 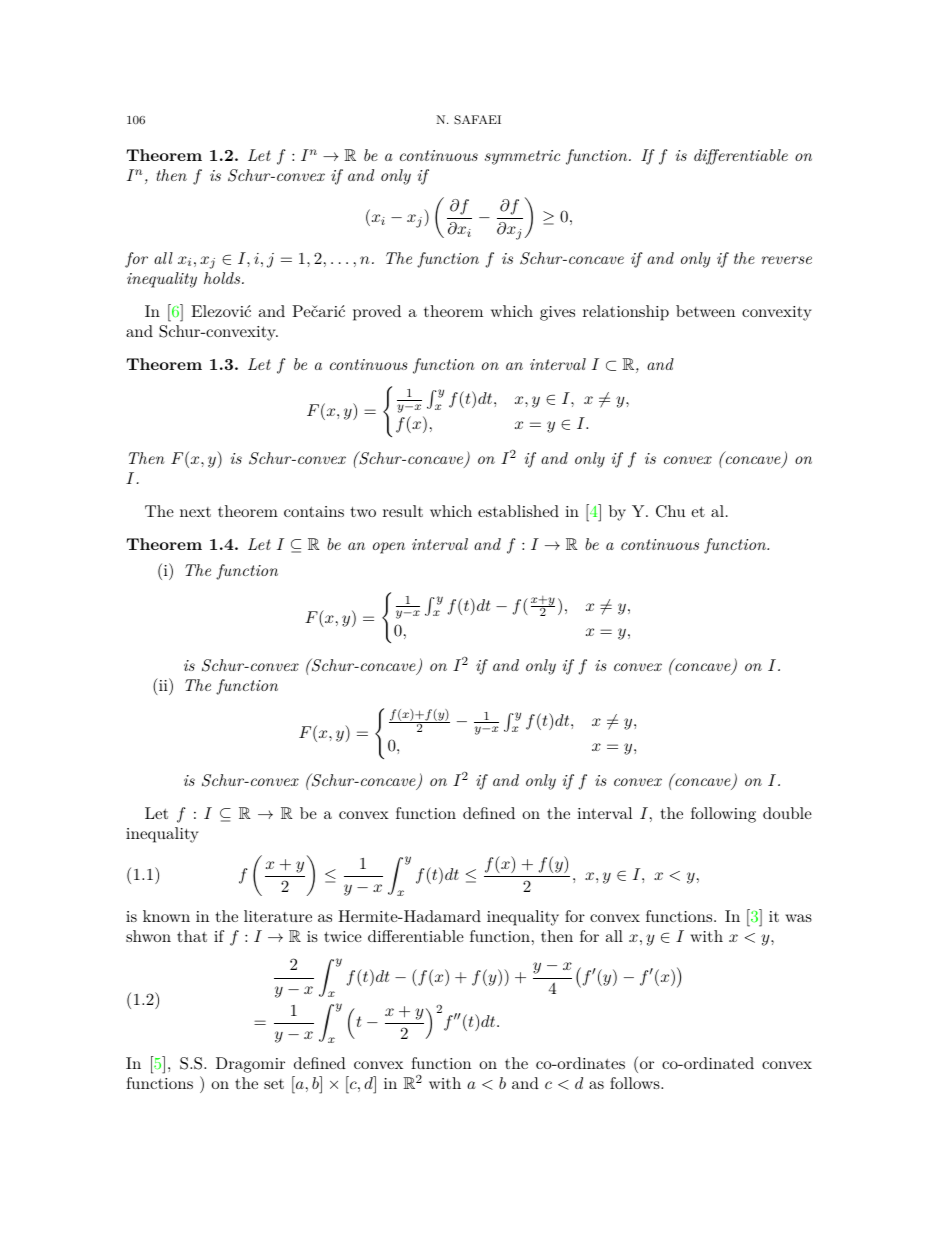 I want to click on established, so click(x=518, y=511).
